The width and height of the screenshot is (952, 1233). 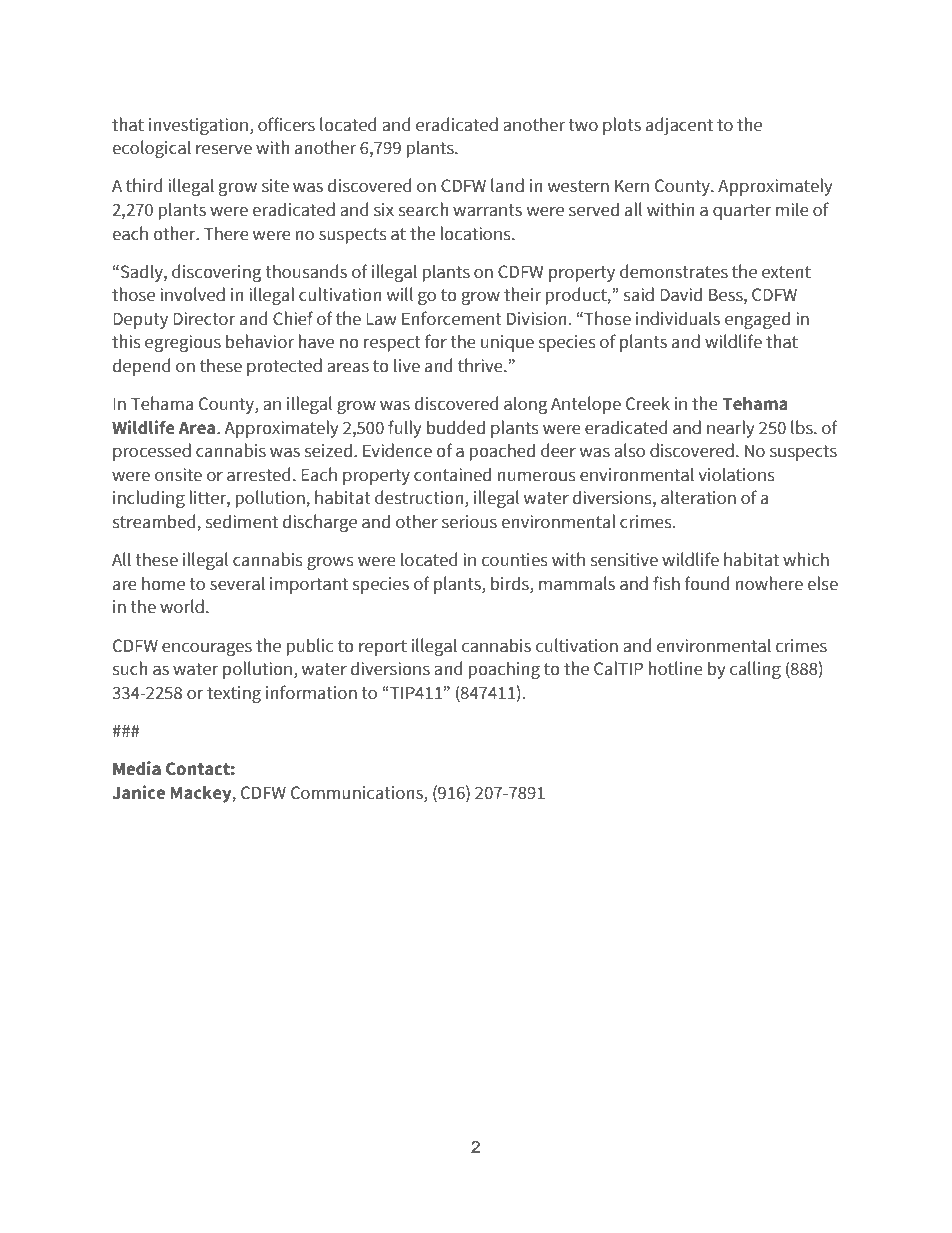 What do you see at coordinates (502, 452) in the screenshot?
I see `poached` at bounding box center [502, 452].
